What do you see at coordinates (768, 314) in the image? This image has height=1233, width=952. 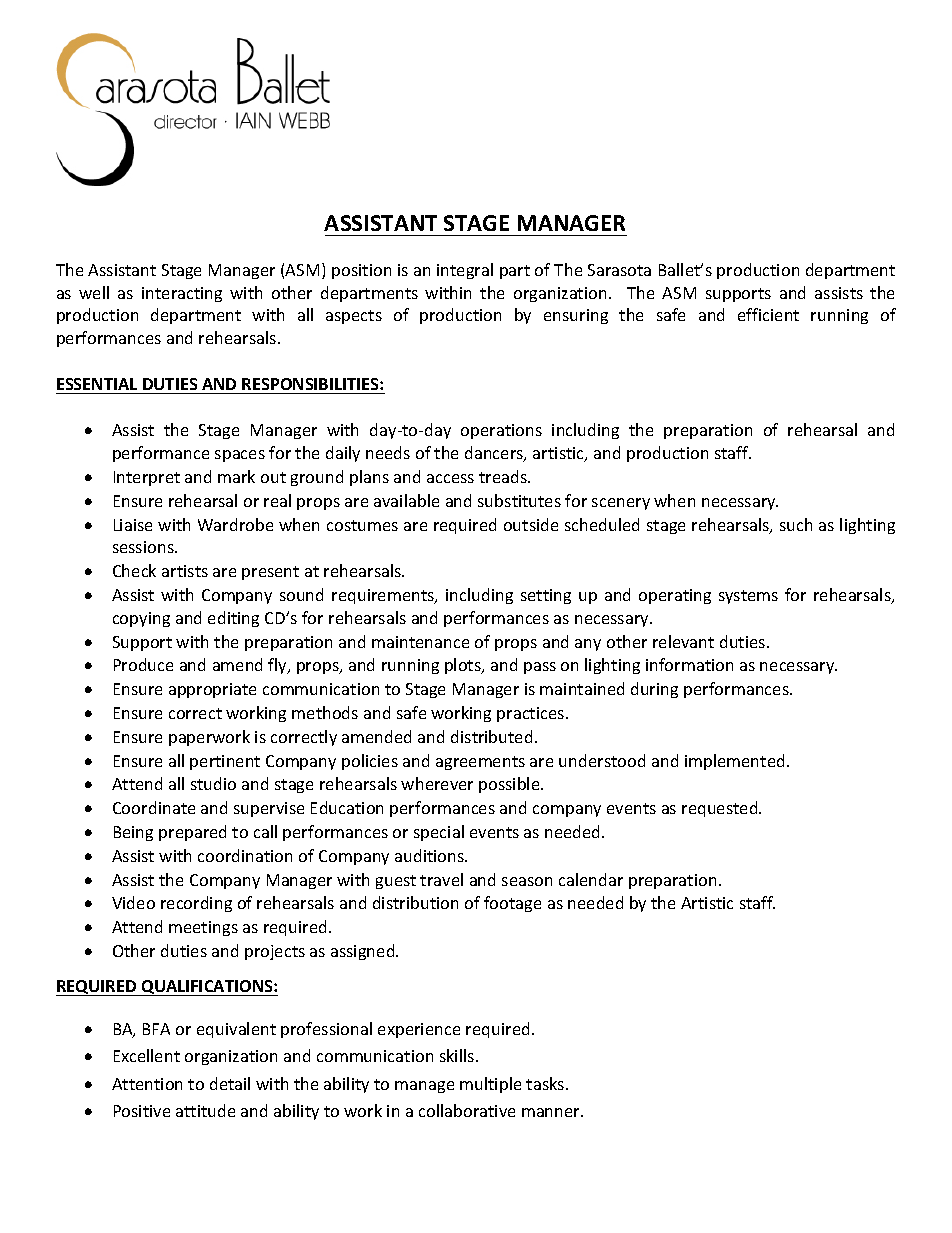 I see `efficient` at bounding box center [768, 314].
